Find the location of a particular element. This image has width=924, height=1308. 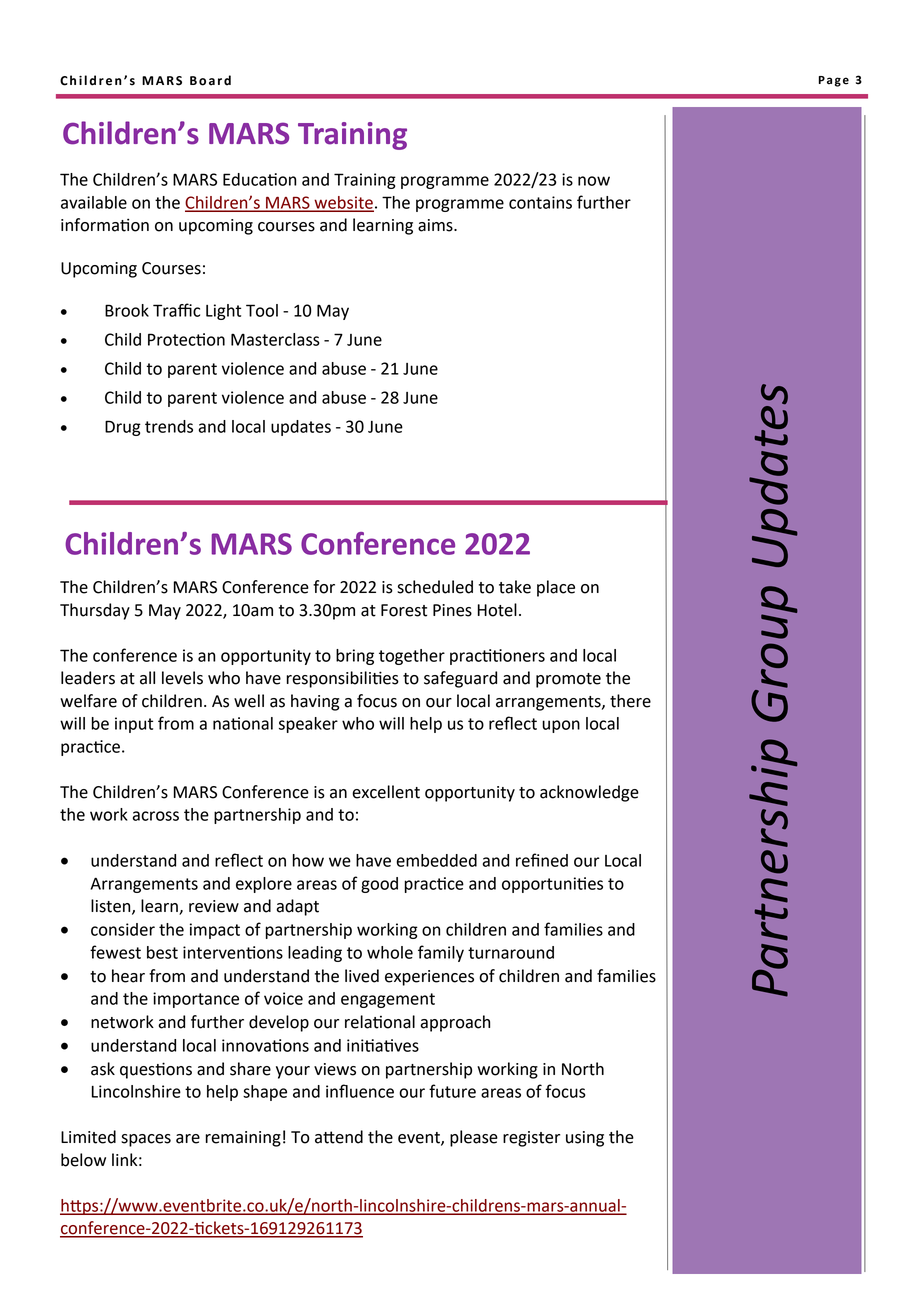

all is located at coordinates (147, 678).
